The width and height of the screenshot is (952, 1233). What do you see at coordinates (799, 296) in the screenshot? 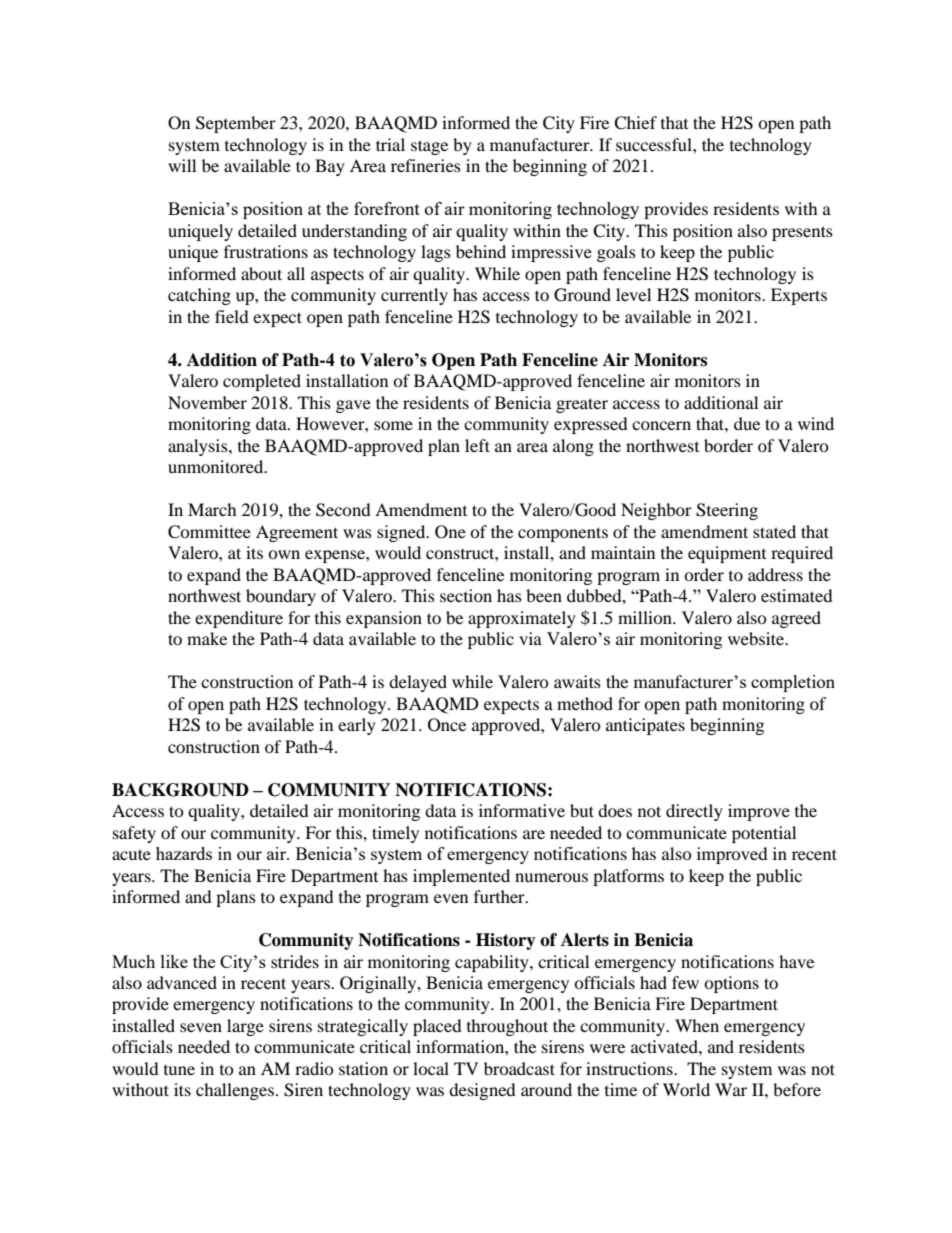
I see `Experts` at bounding box center [799, 296].
